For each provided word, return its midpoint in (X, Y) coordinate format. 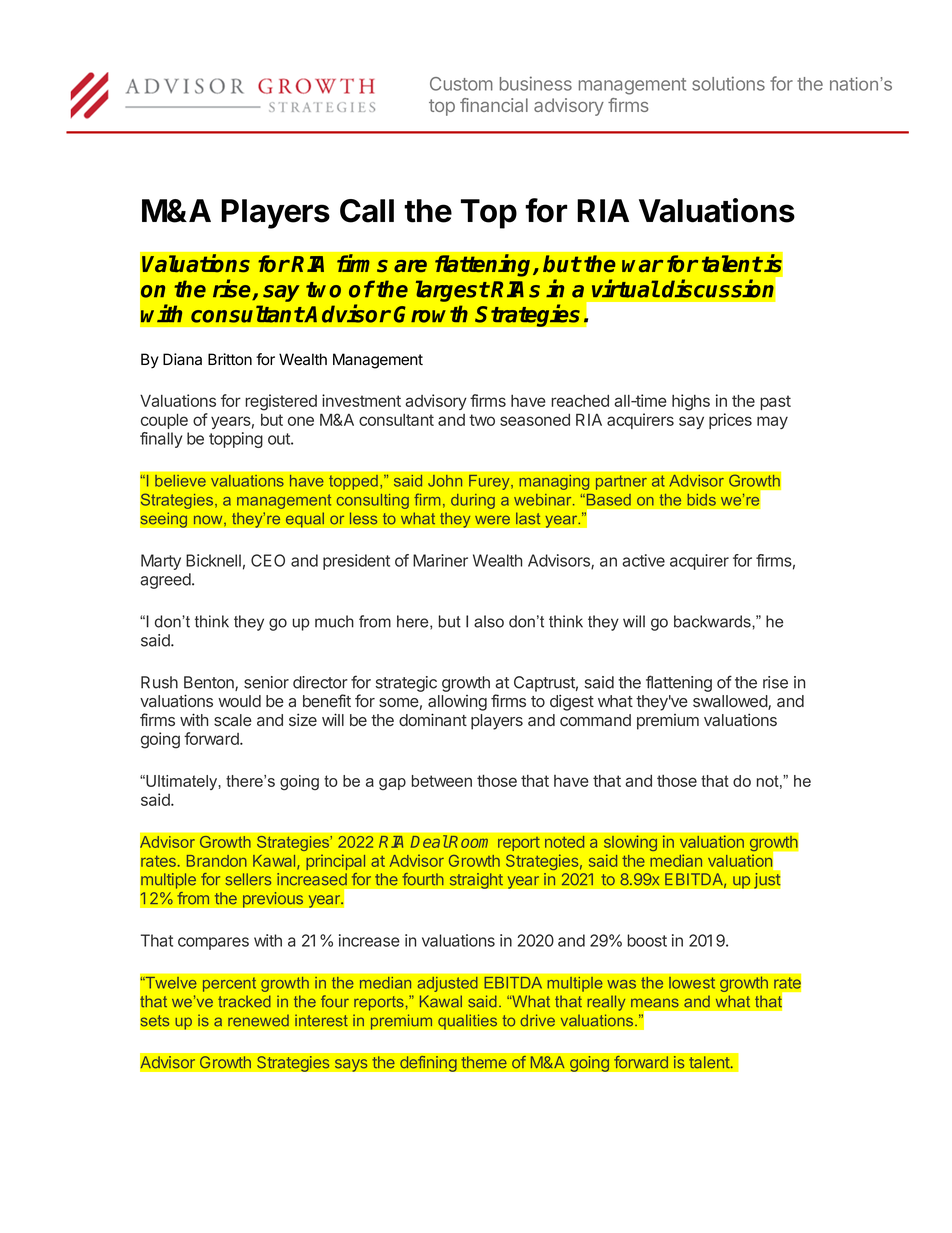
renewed (258, 1020)
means (655, 1003)
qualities (468, 1022)
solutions (728, 83)
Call (367, 211)
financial (494, 105)
